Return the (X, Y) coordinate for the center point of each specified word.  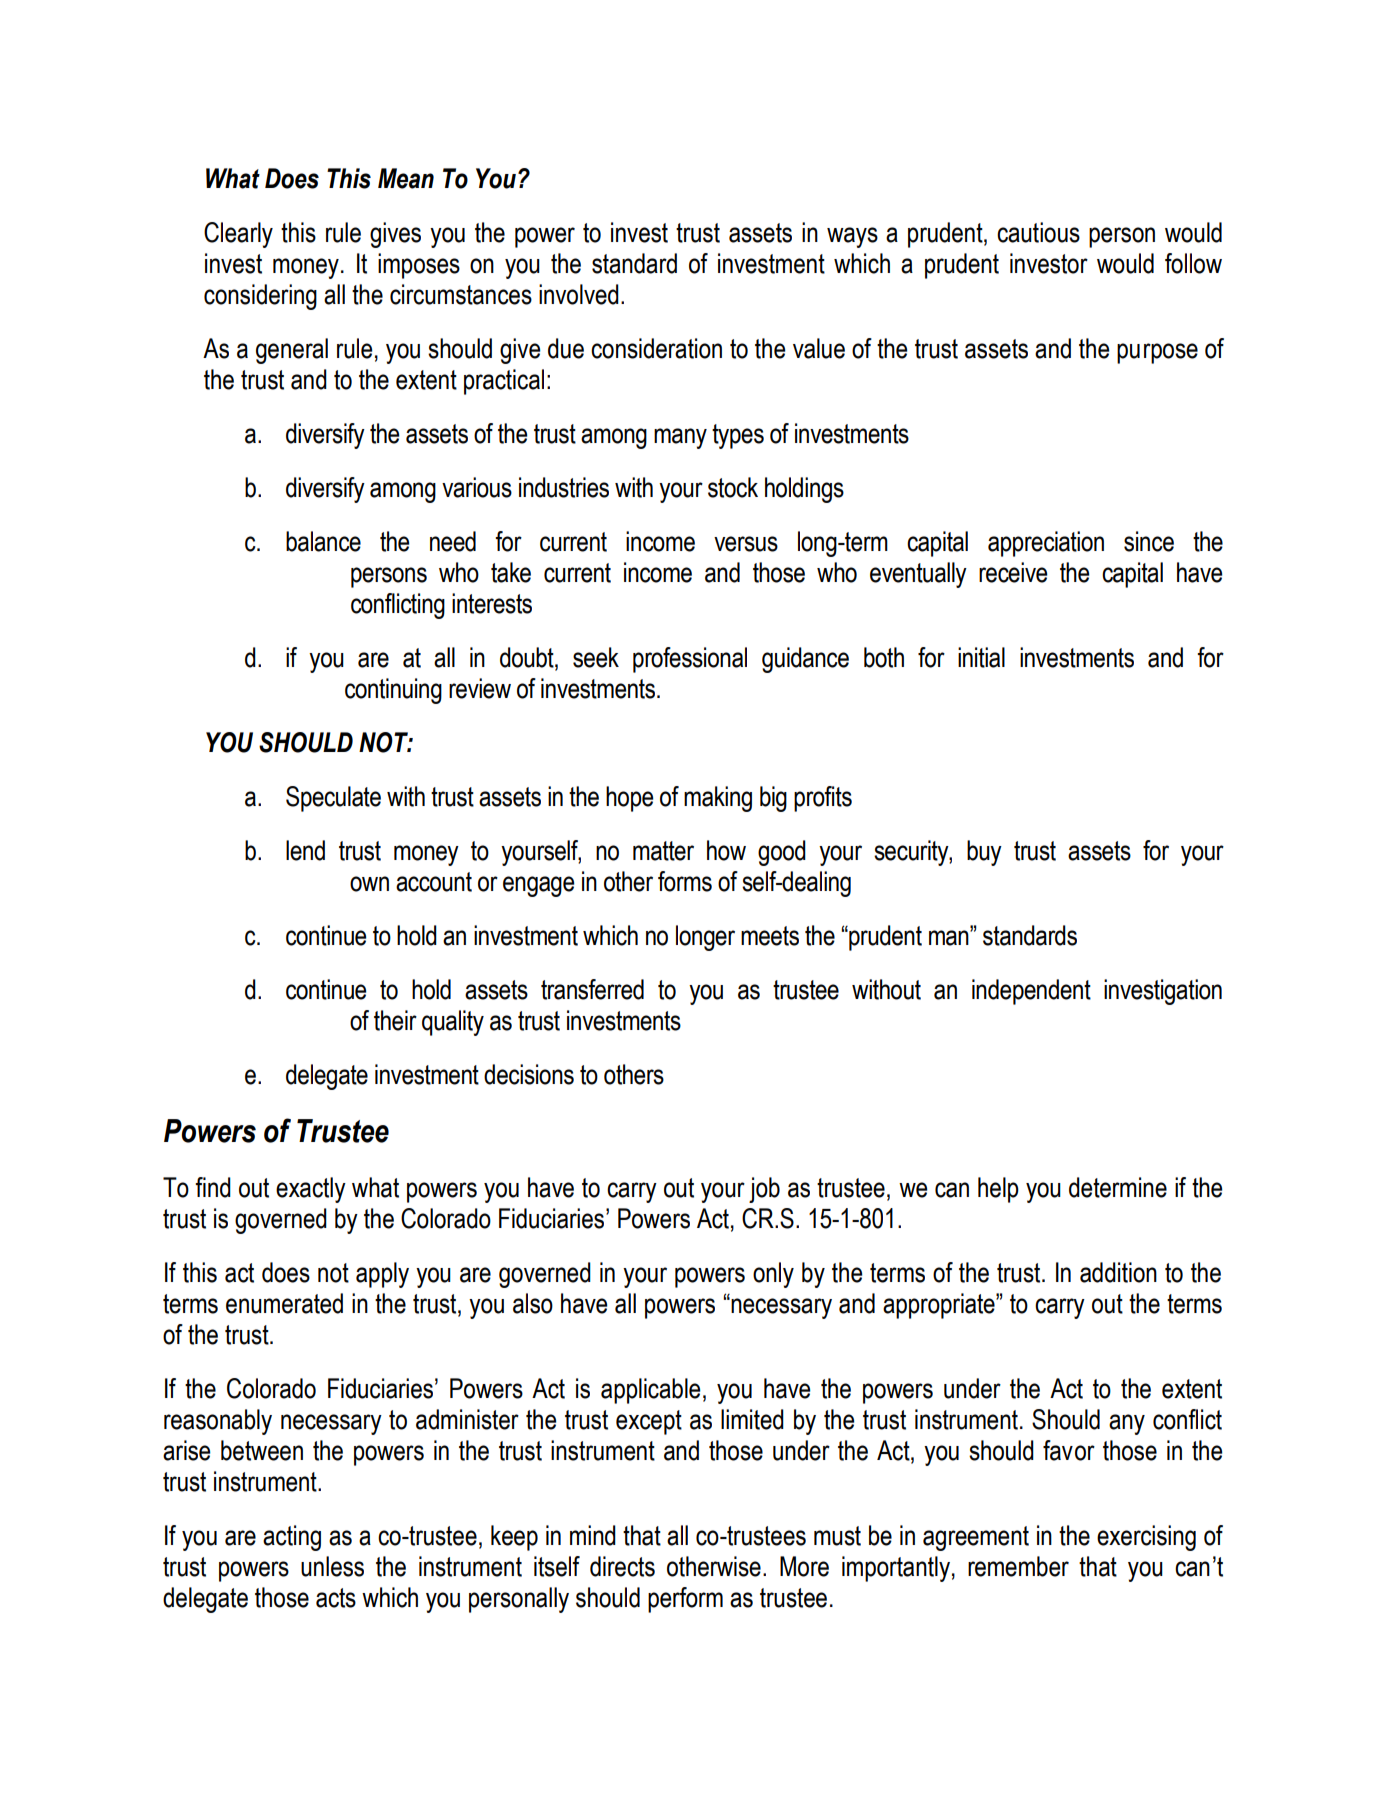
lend (305, 850)
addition (1118, 1272)
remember (1018, 1566)
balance (323, 541)
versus (746, 544)
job (764, 1190)
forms (685, 881)
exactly (311, 1190)
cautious (1038, 232)
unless (332, 1566)
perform (685, 1600)
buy (984, 853)
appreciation (1046, 544)
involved (579, 294)
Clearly (238, 235)
